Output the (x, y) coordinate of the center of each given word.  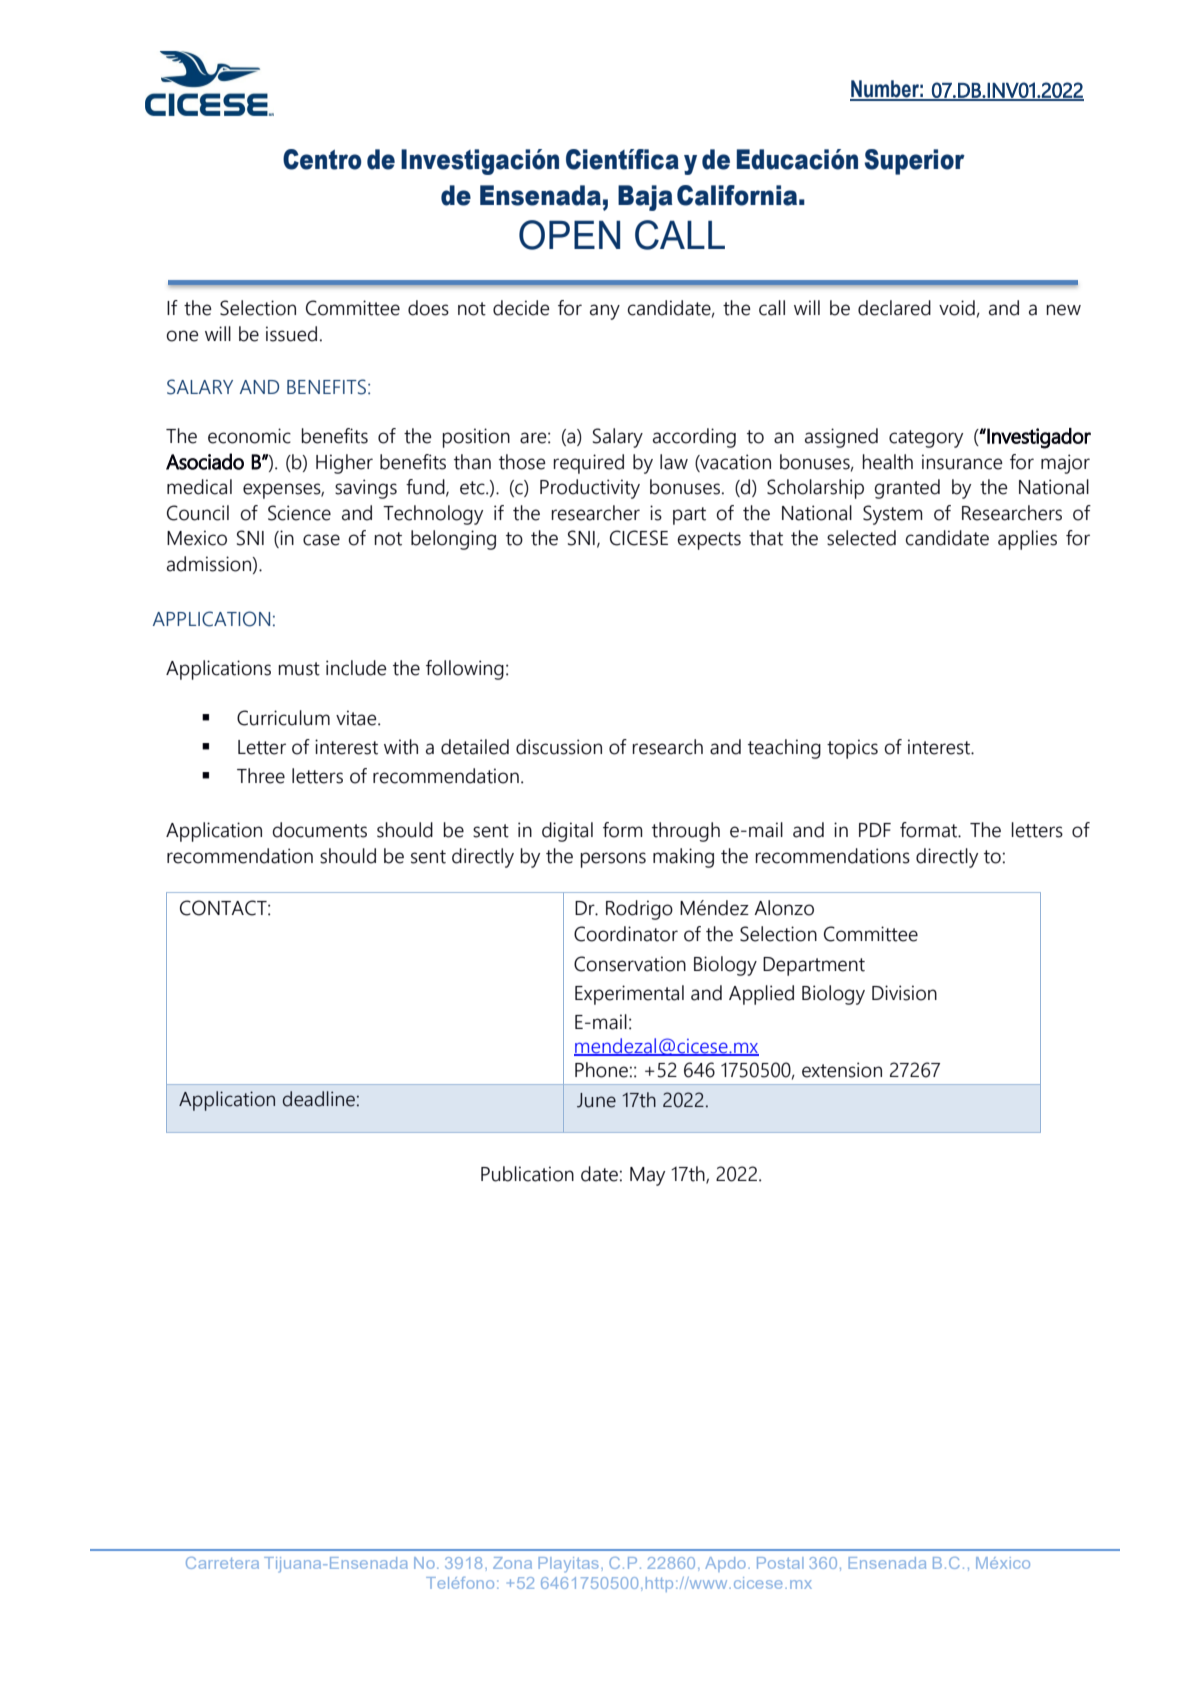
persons (613, 860)
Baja (645, 198)
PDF (875, 830)
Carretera (222, 1563)
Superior (914, 162)
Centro (322, 159)
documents (319, 830)
